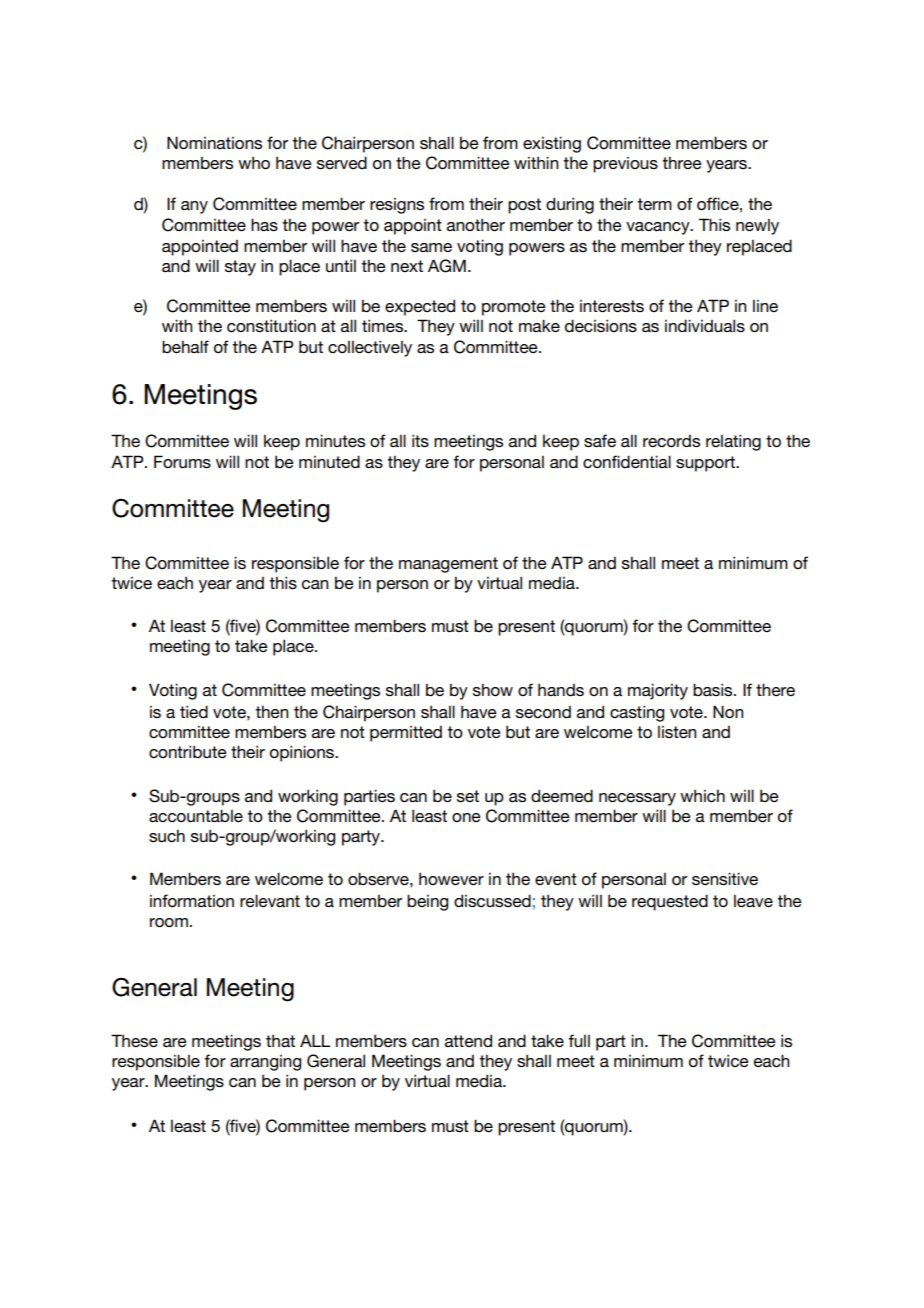  Describe the element at coordinates (677, 732) in the document. I see `listen` at that location.
